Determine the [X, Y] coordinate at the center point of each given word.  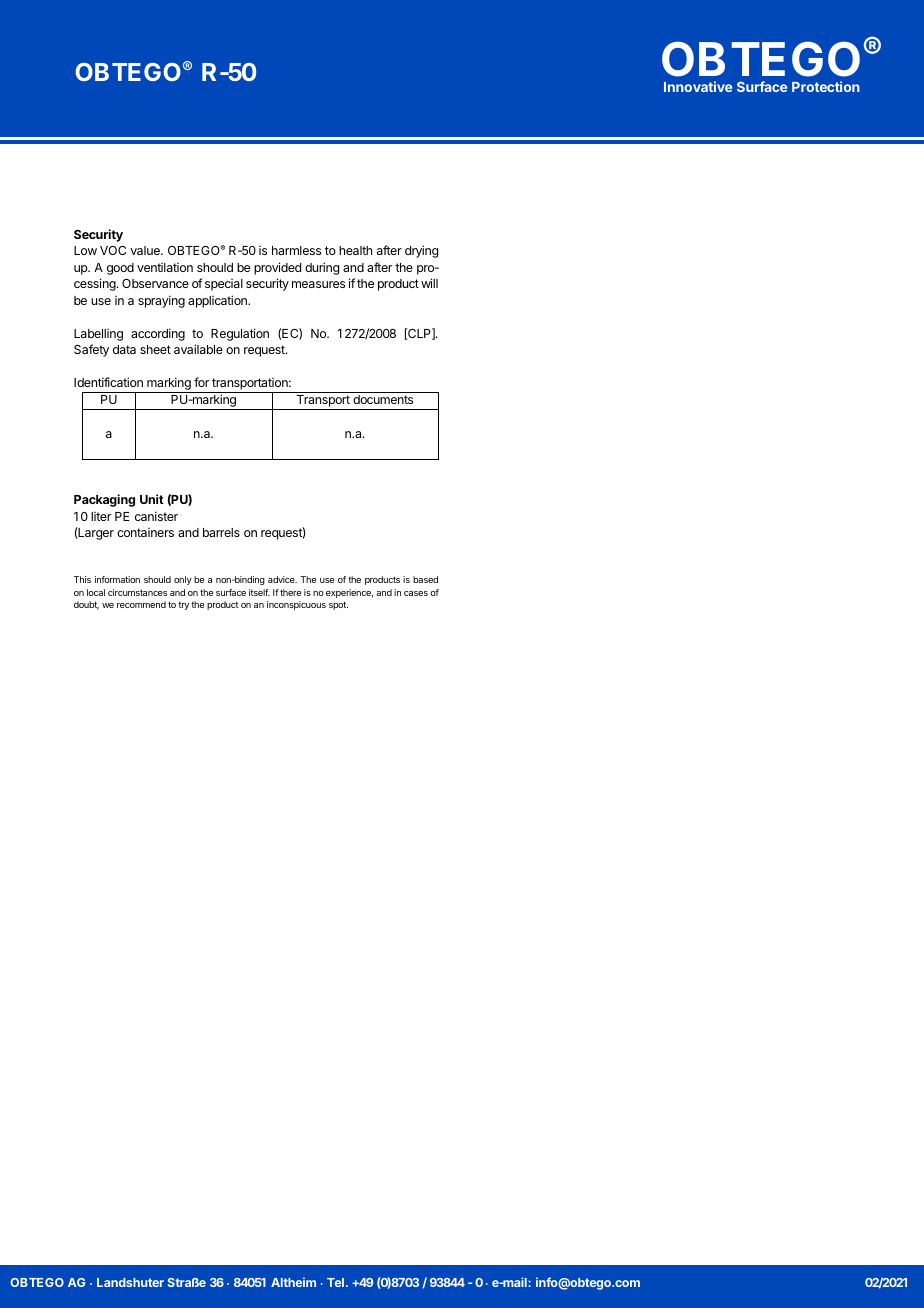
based [425, 579]
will [429, 283]
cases [416, 593]
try [183, 606]
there [290, 592]
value [146, 250]
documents [383, 399]
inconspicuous [296, 605]
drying [421, 251]
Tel [335, 1282]
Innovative [698, 86]
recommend [141, 604]
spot [338, 605]
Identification [108, 382]
